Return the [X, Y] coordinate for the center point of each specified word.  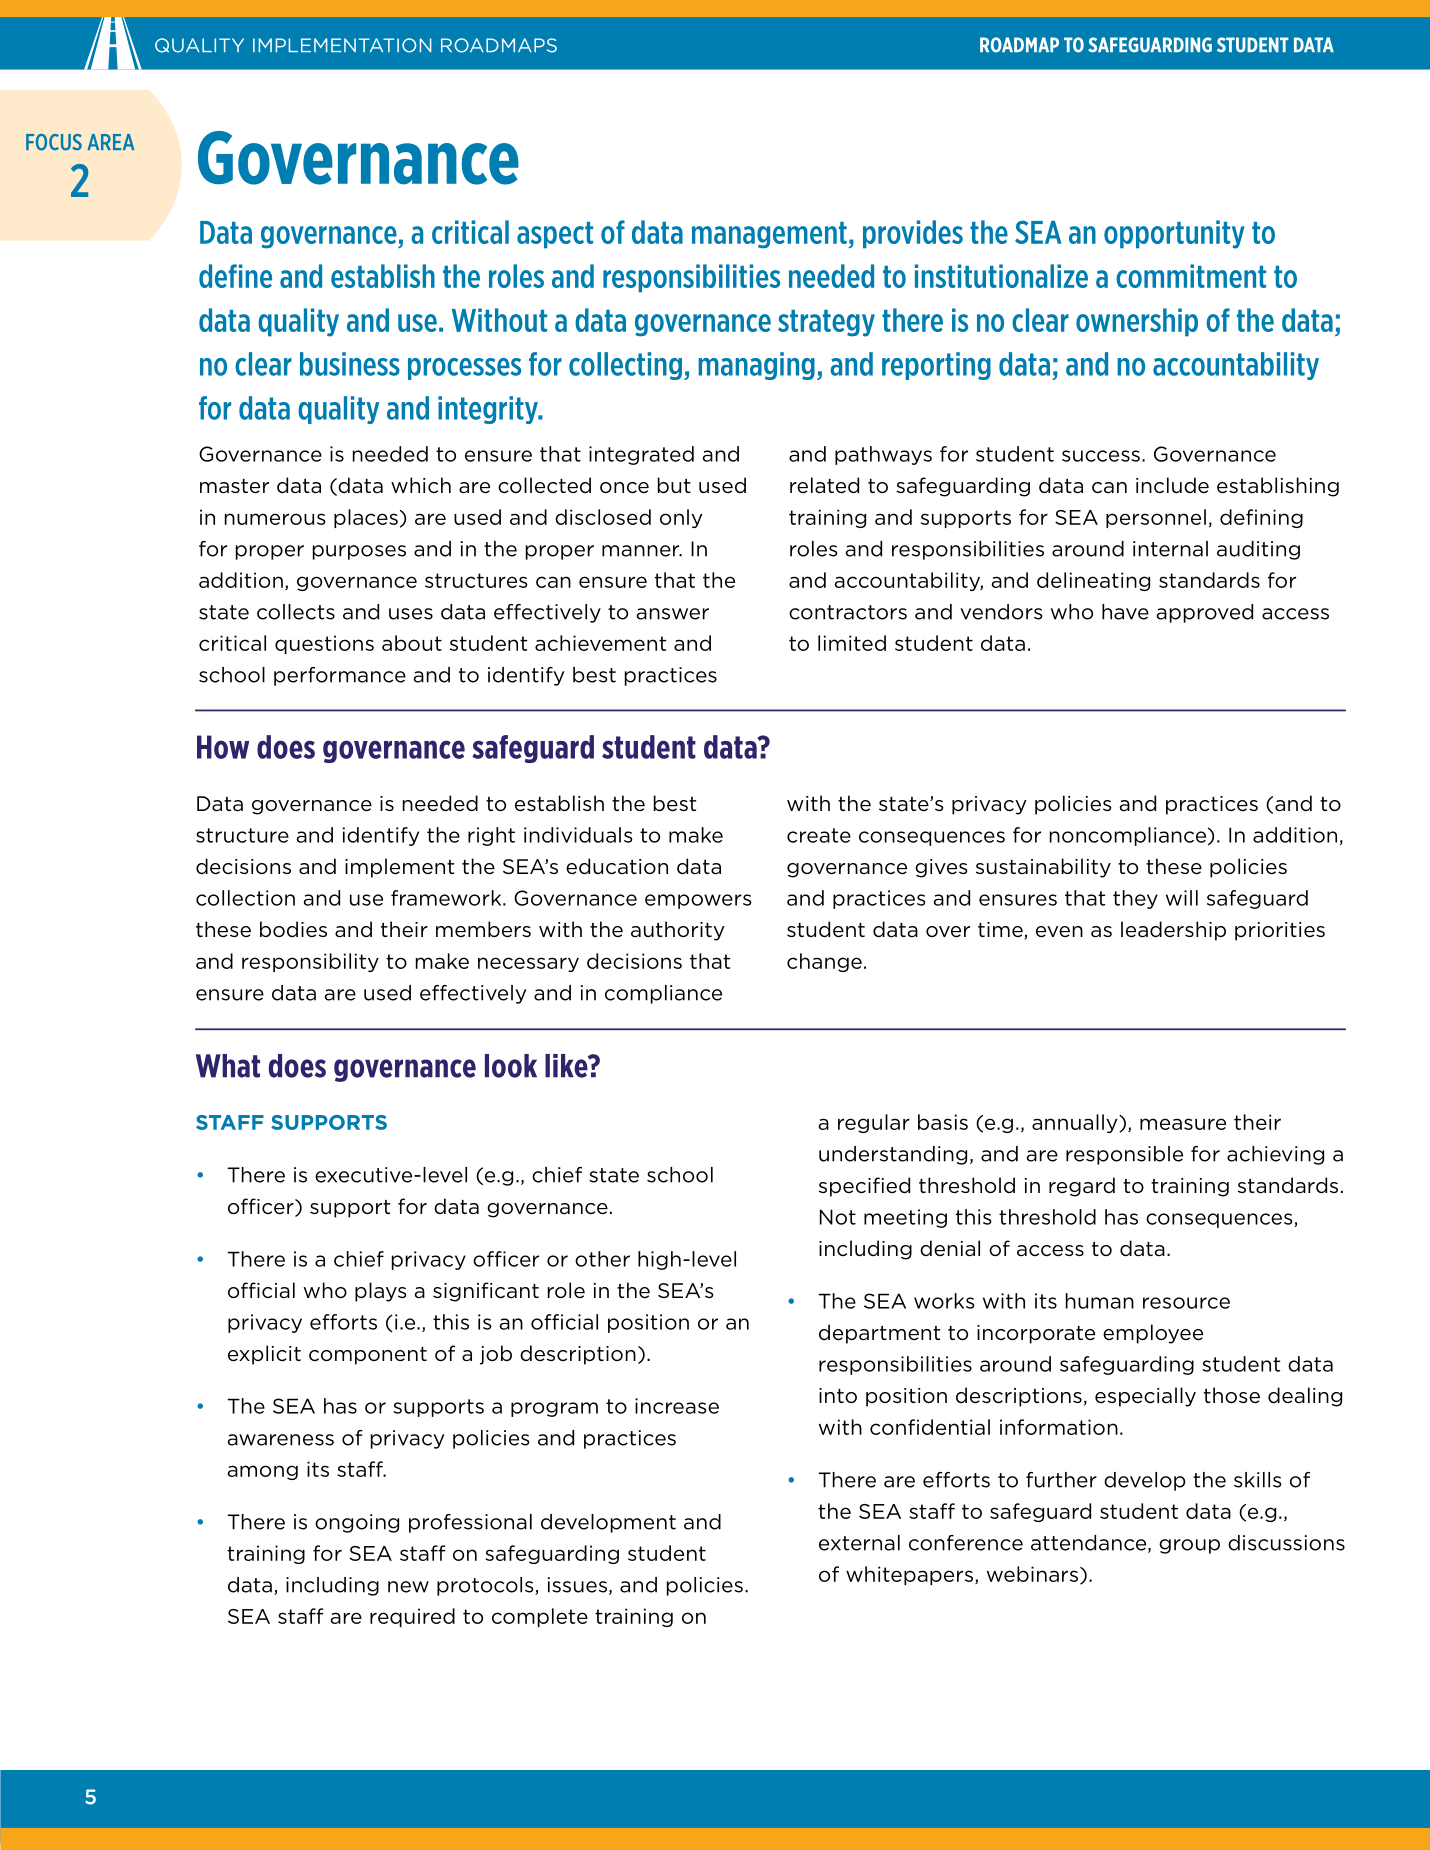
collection [245, 898]
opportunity [1174, 234]
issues [577, 1585]
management [770, 235]
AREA [110, 142]
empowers [698, 901]
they [1135, 899]
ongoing [357, 1523]
